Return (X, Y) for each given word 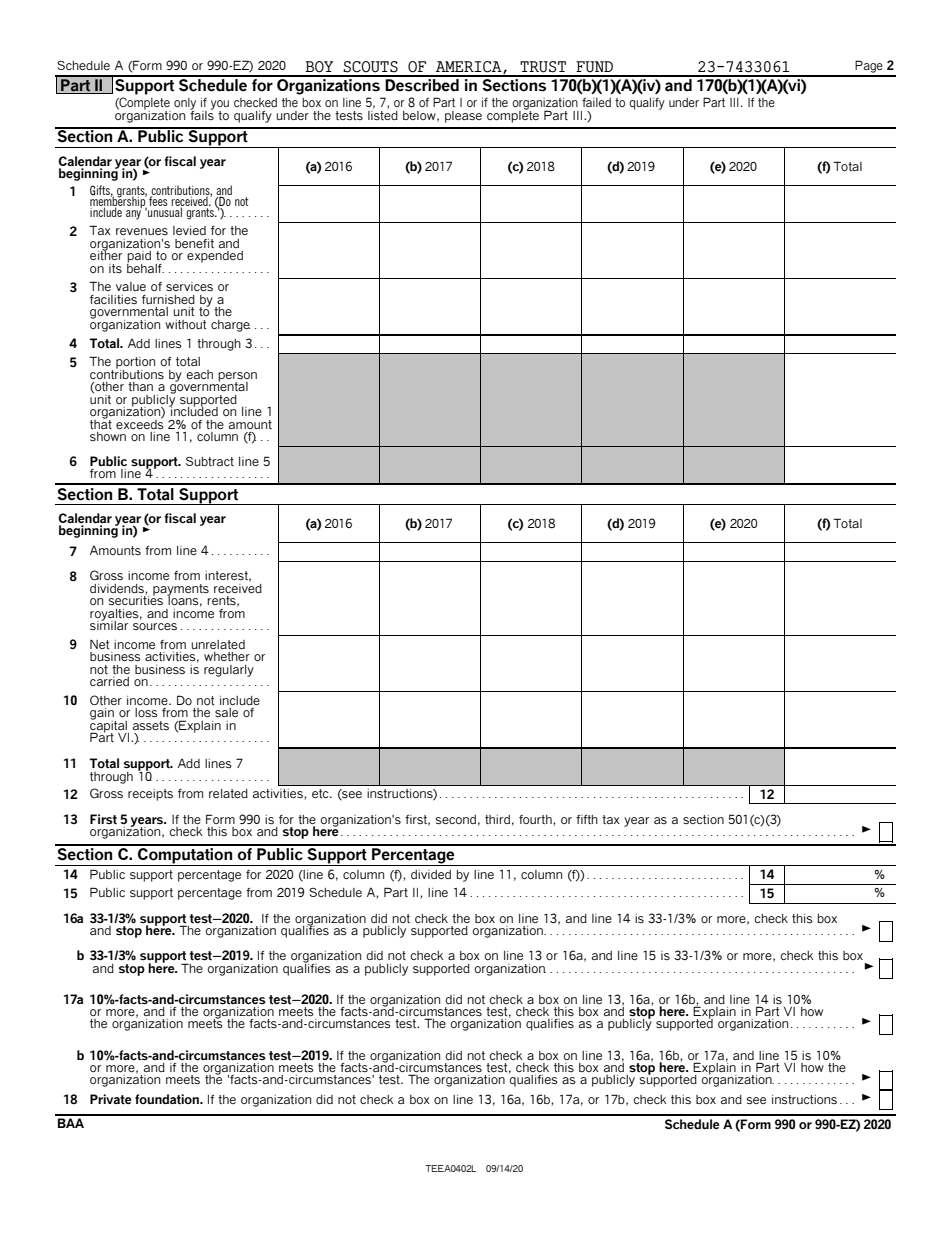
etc (321, 793)
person (237, 378)
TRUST (543, 67)
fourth (536, 820)
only (185, 105)
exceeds (140, 423)
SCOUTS (370, 67)
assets (151, 726)
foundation (168, 1099)
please (463, 117)
